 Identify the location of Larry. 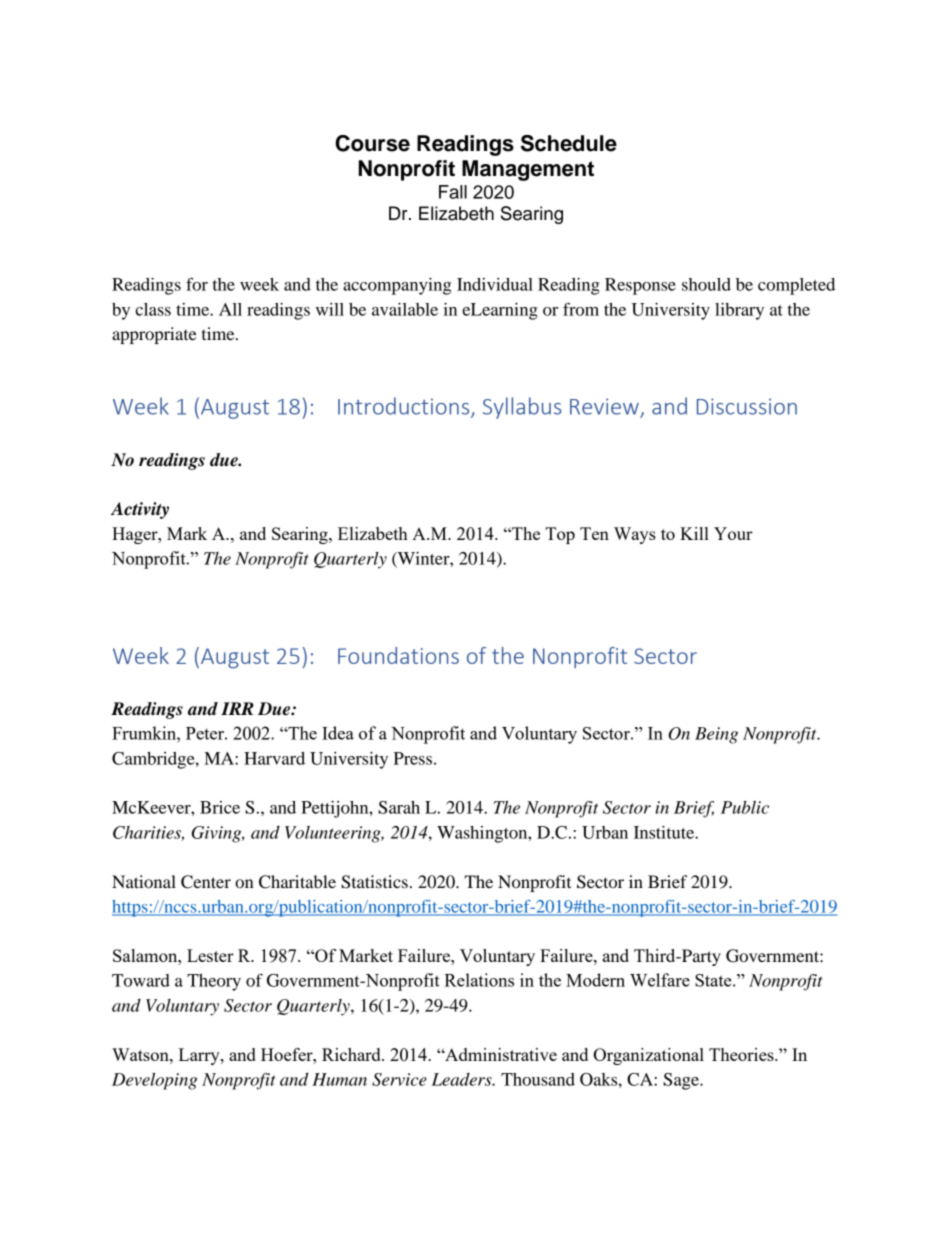
(200, 1056).
